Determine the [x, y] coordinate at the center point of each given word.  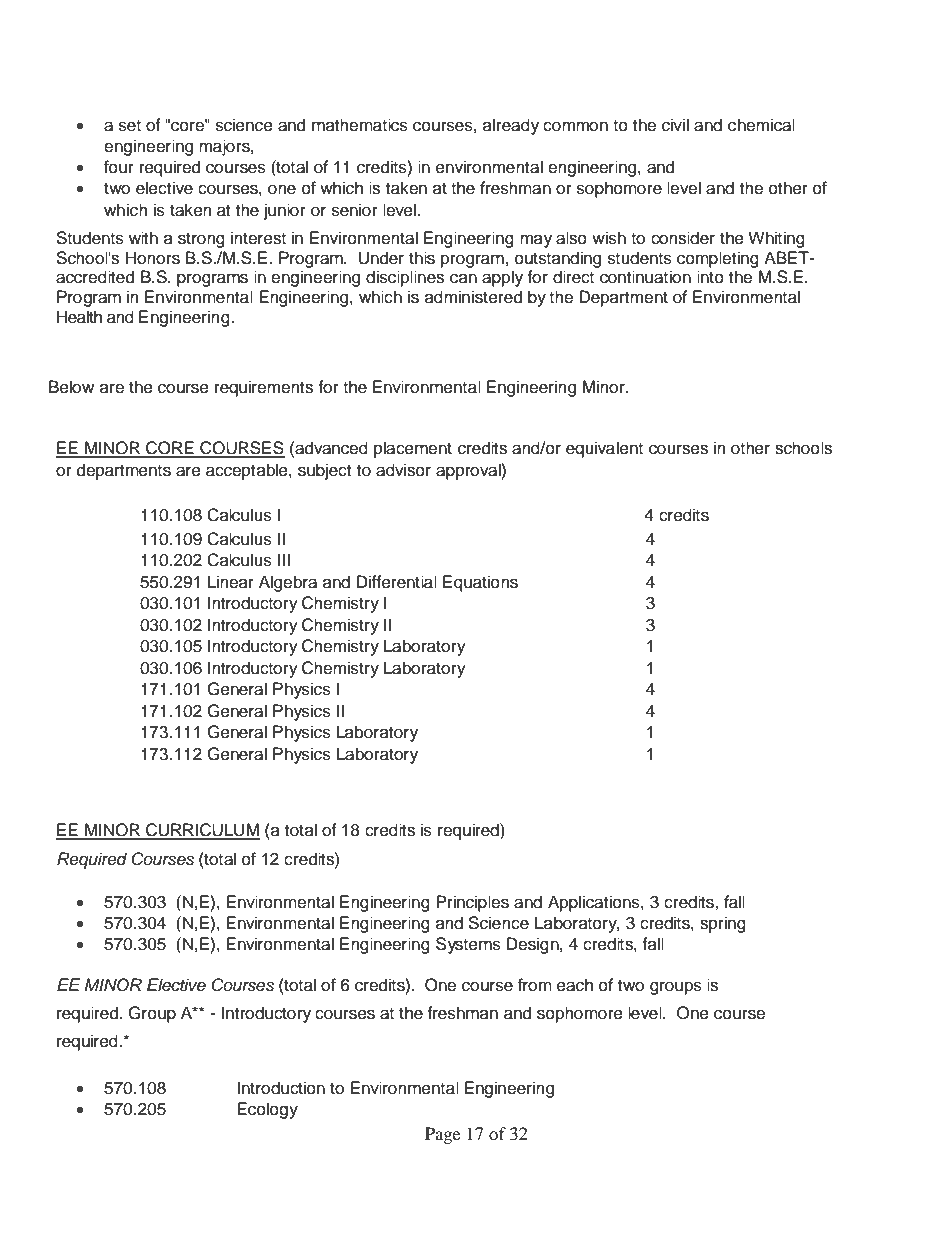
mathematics [360, 125]
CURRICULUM [202, 831]
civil [675, 125]
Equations [480, 583]
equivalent [604, 449]
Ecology [267, 1110]
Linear [231, 582]
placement [413, 449]
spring [723, 924]
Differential [397, 582]
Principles [472, 903]
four [119, 167]
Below [71, 387]
